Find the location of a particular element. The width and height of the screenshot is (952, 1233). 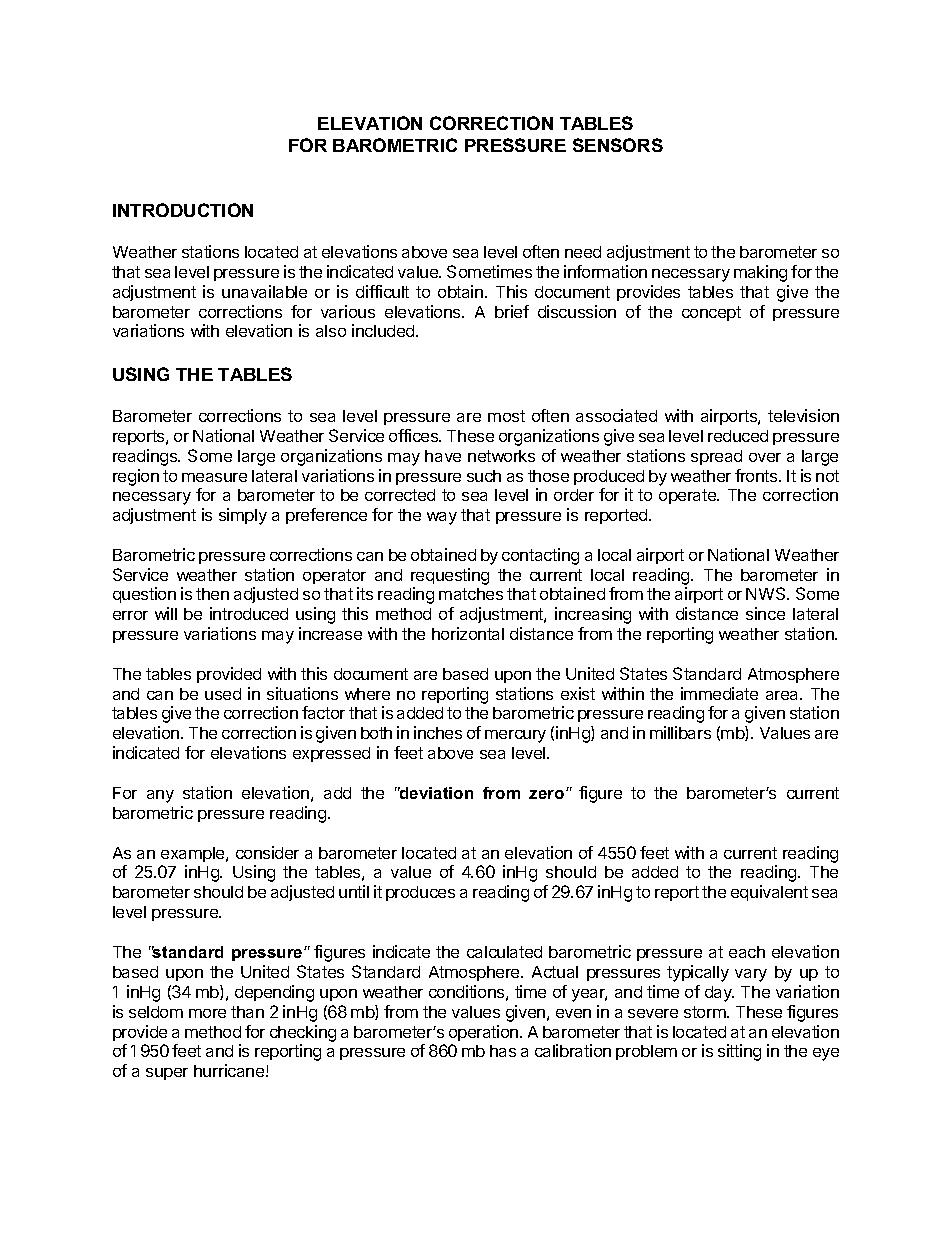

INTRODUCTION is located at coordinates (183, 210).
